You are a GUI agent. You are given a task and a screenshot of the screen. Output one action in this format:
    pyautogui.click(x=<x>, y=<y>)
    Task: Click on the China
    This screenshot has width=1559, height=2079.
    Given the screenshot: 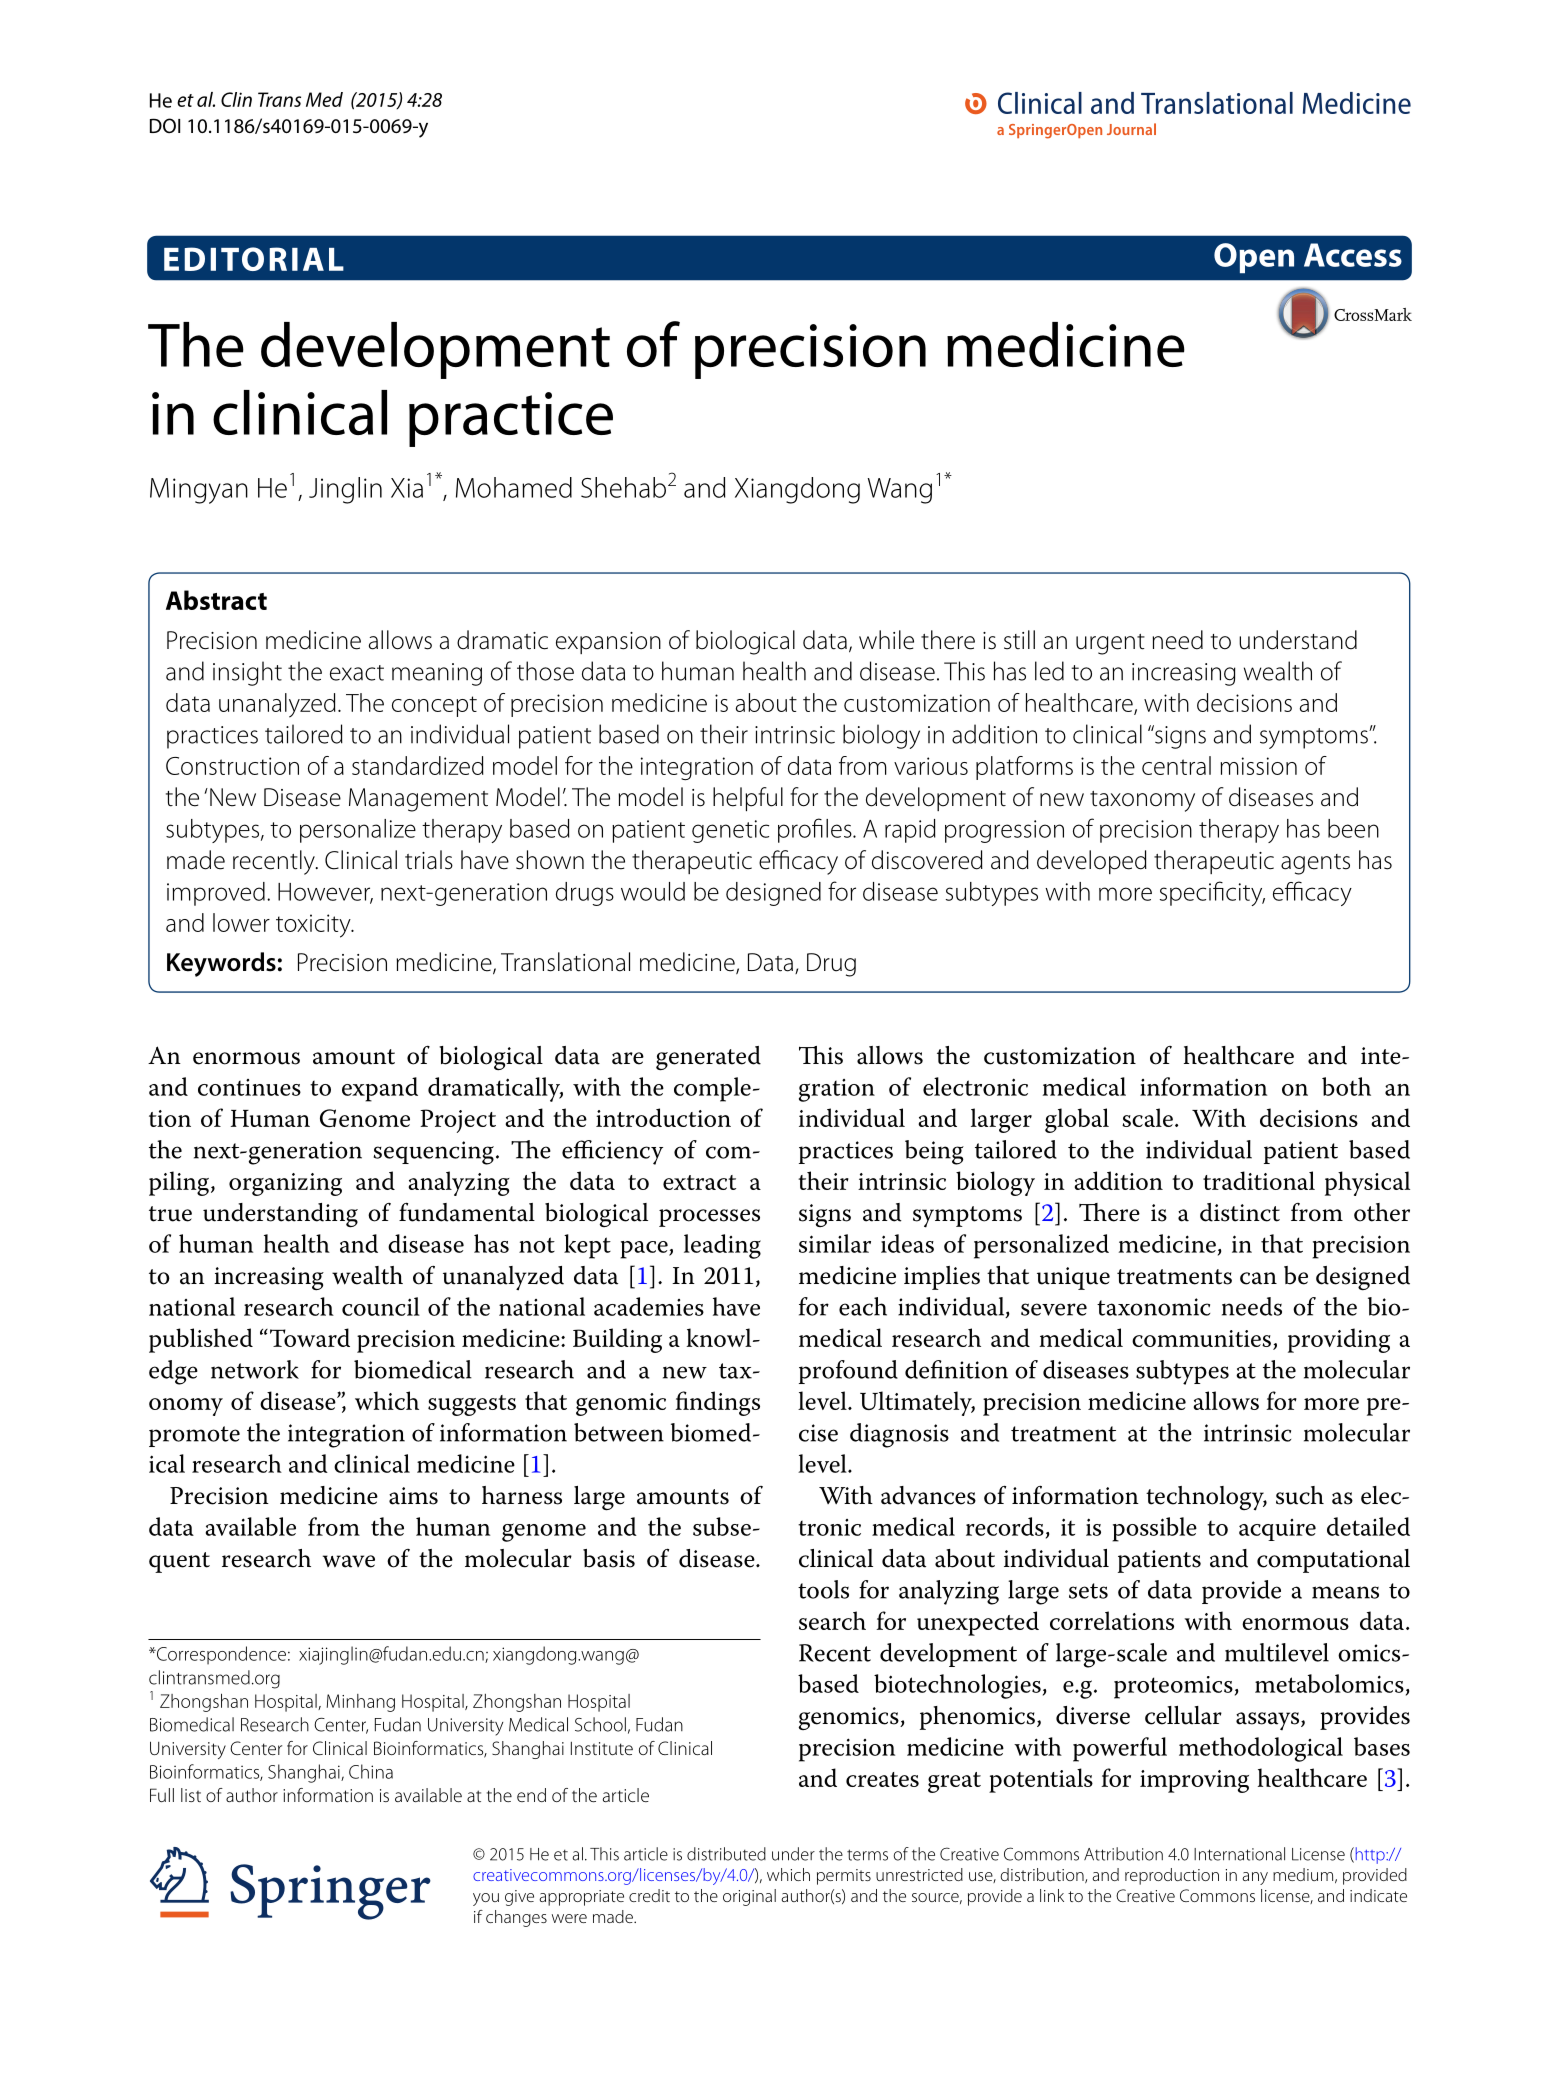 What is the action you would take?
    pyautogui.click(x=371, y=1771)
